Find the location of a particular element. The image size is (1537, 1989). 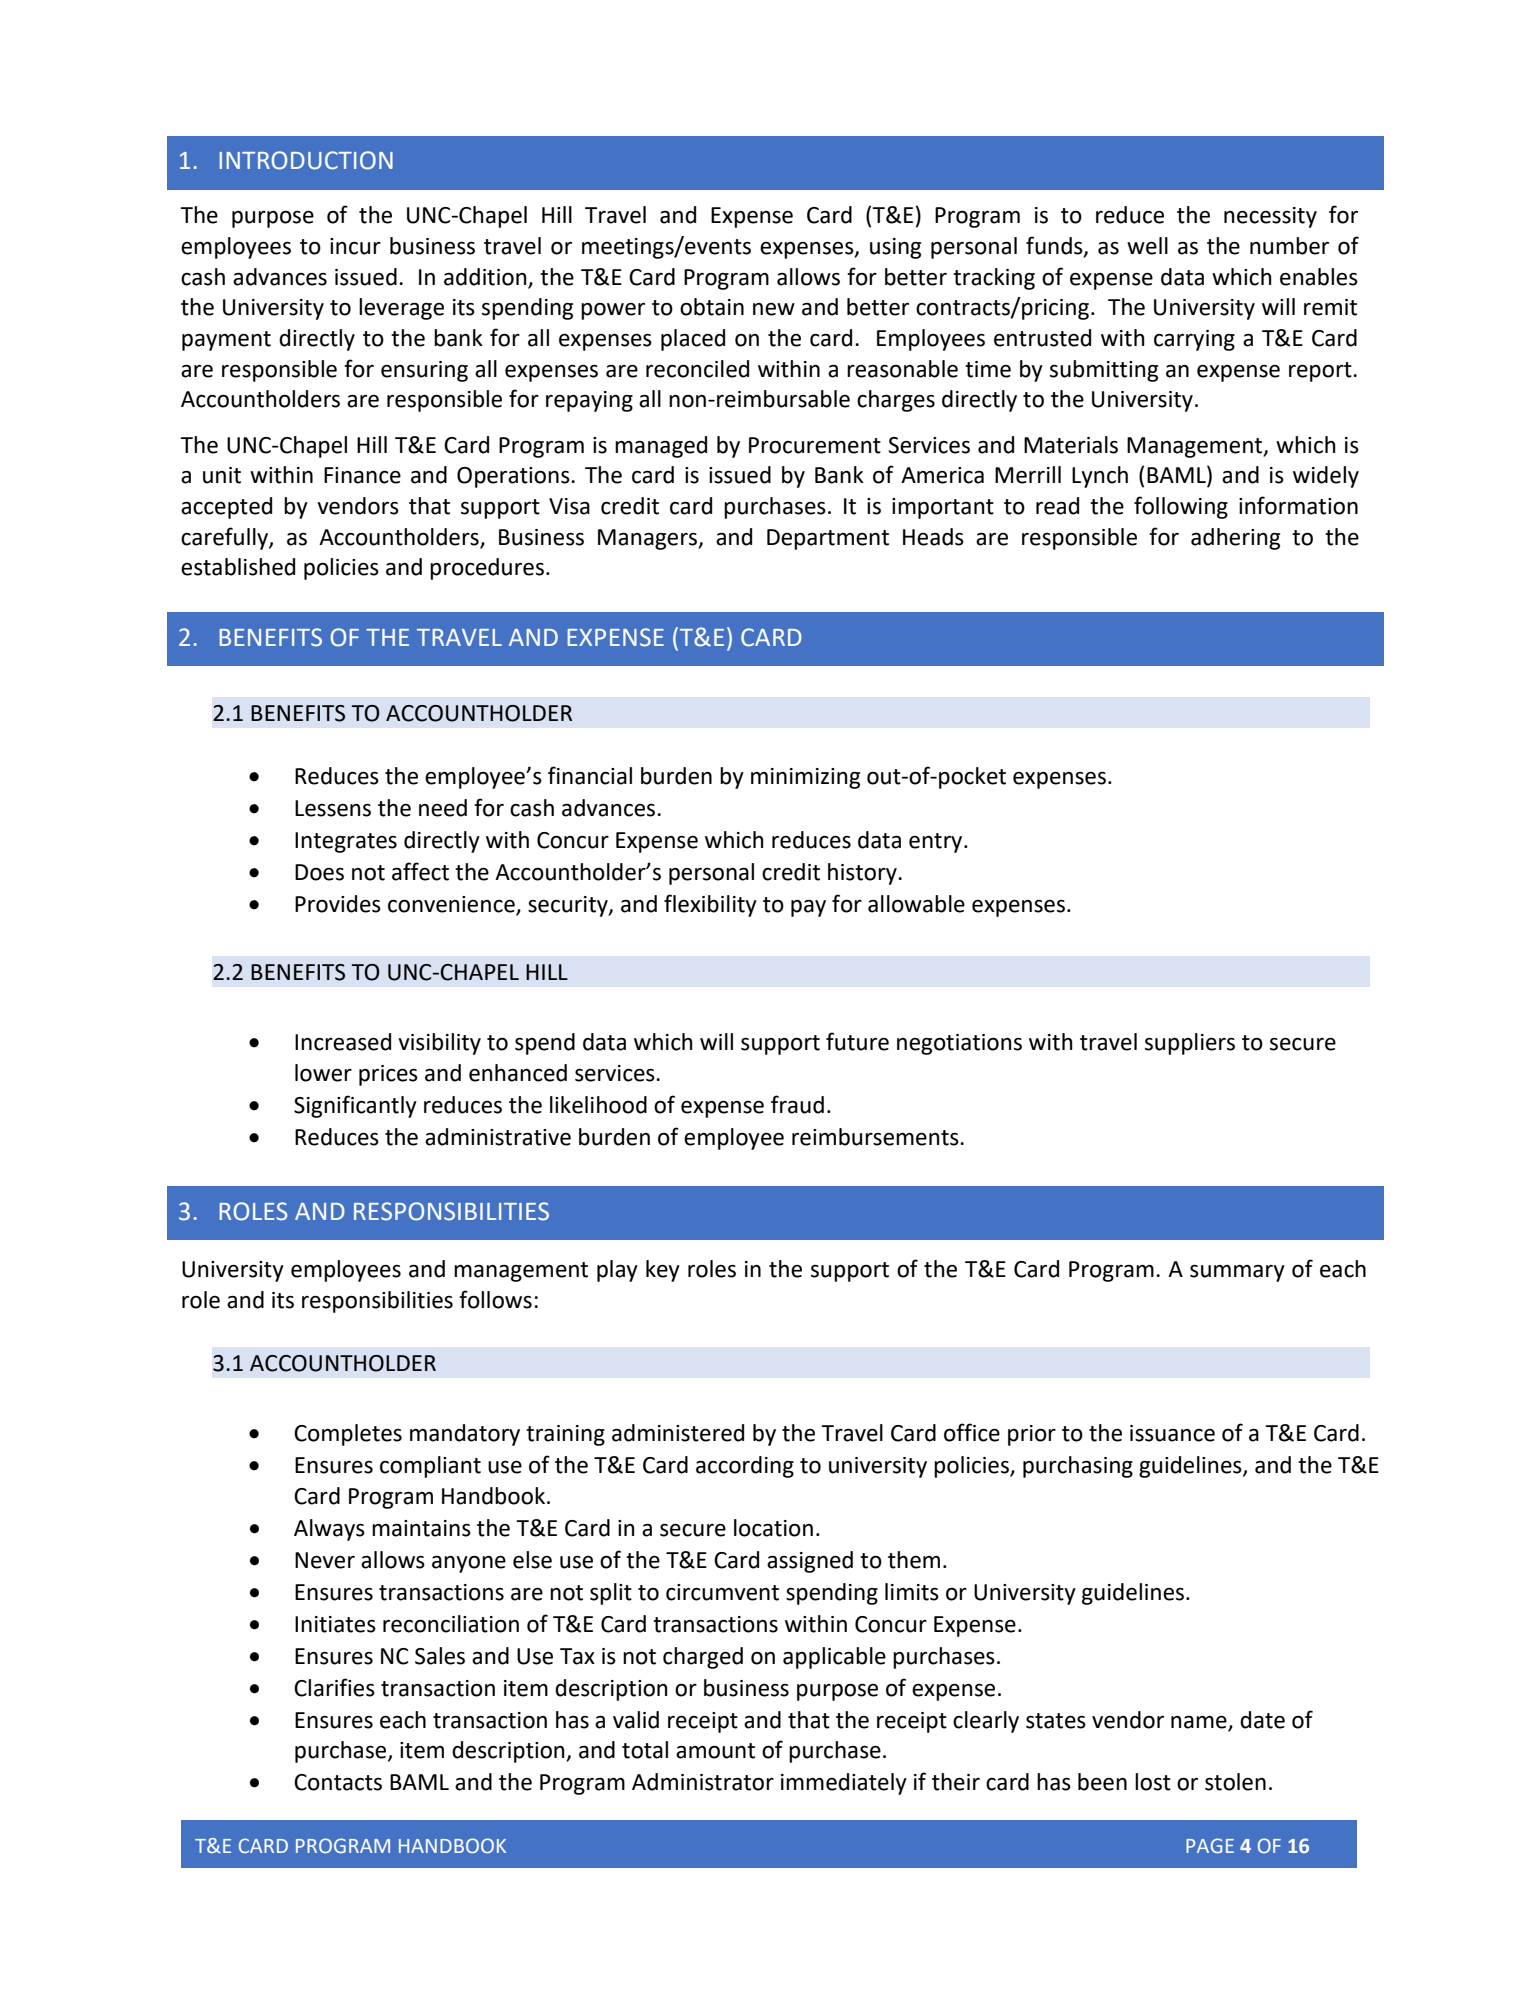

stolen is located at coordinates (1235, 1782).
